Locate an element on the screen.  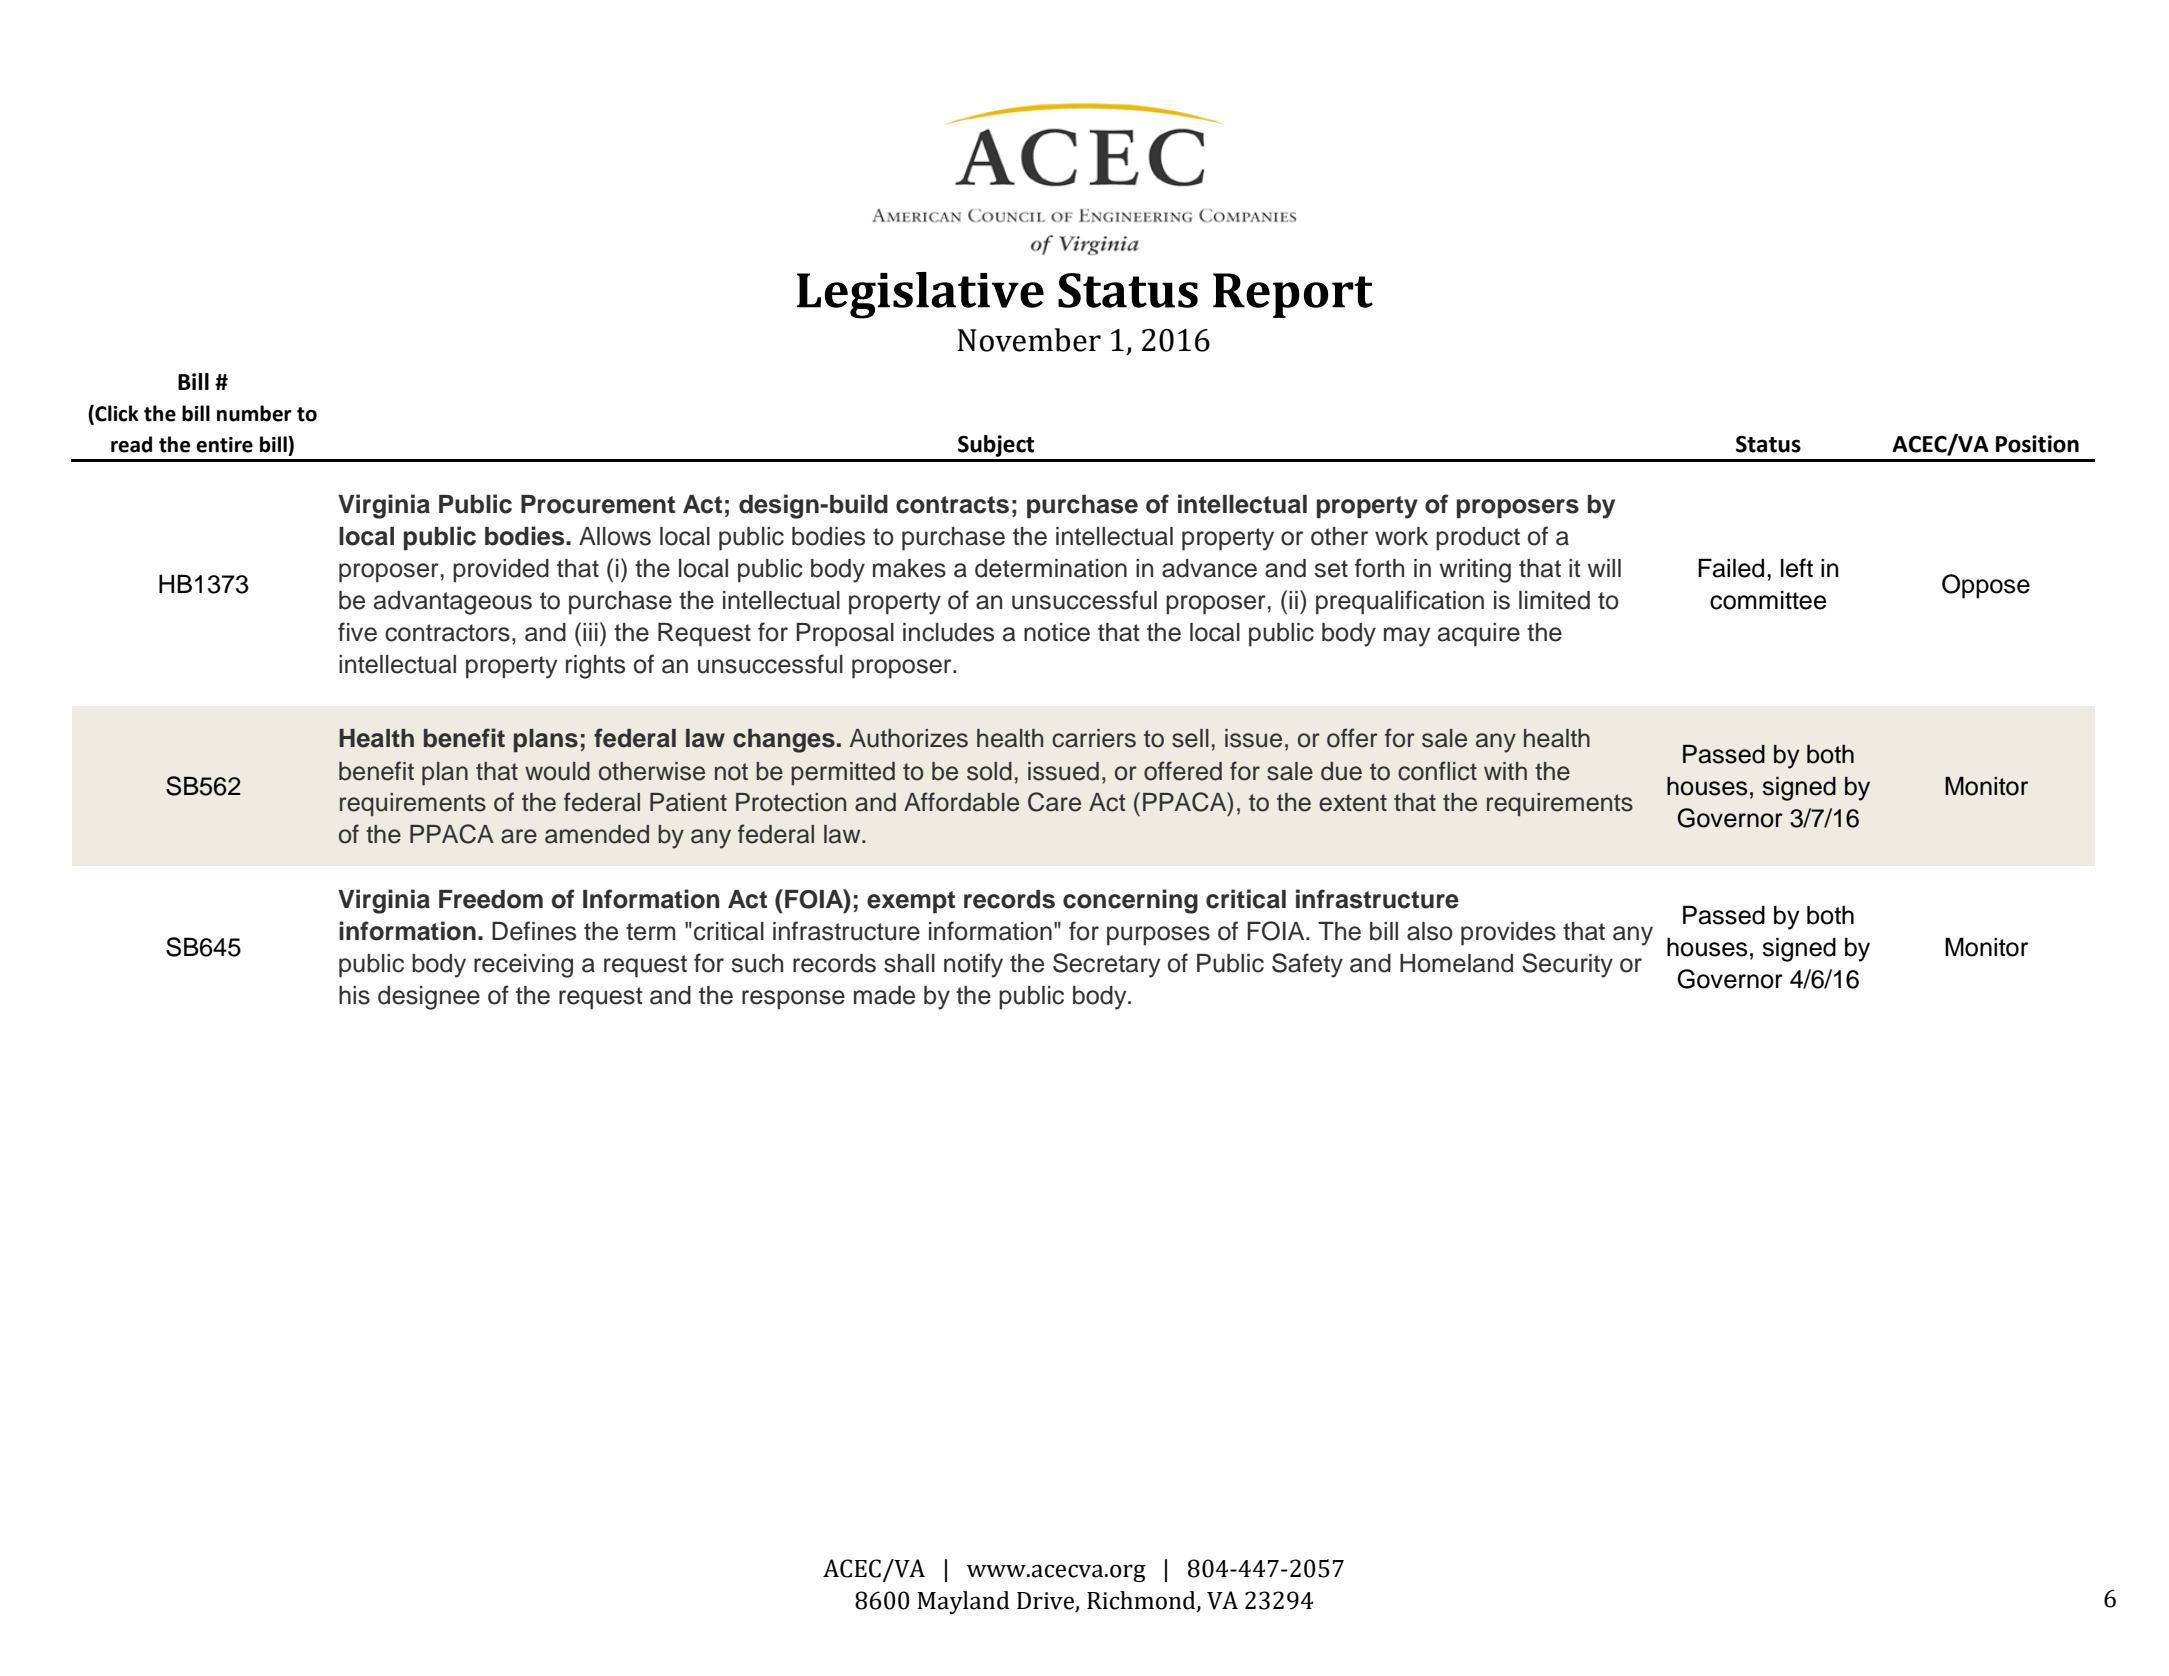
carriers is located at coordinates (1094, 738).
